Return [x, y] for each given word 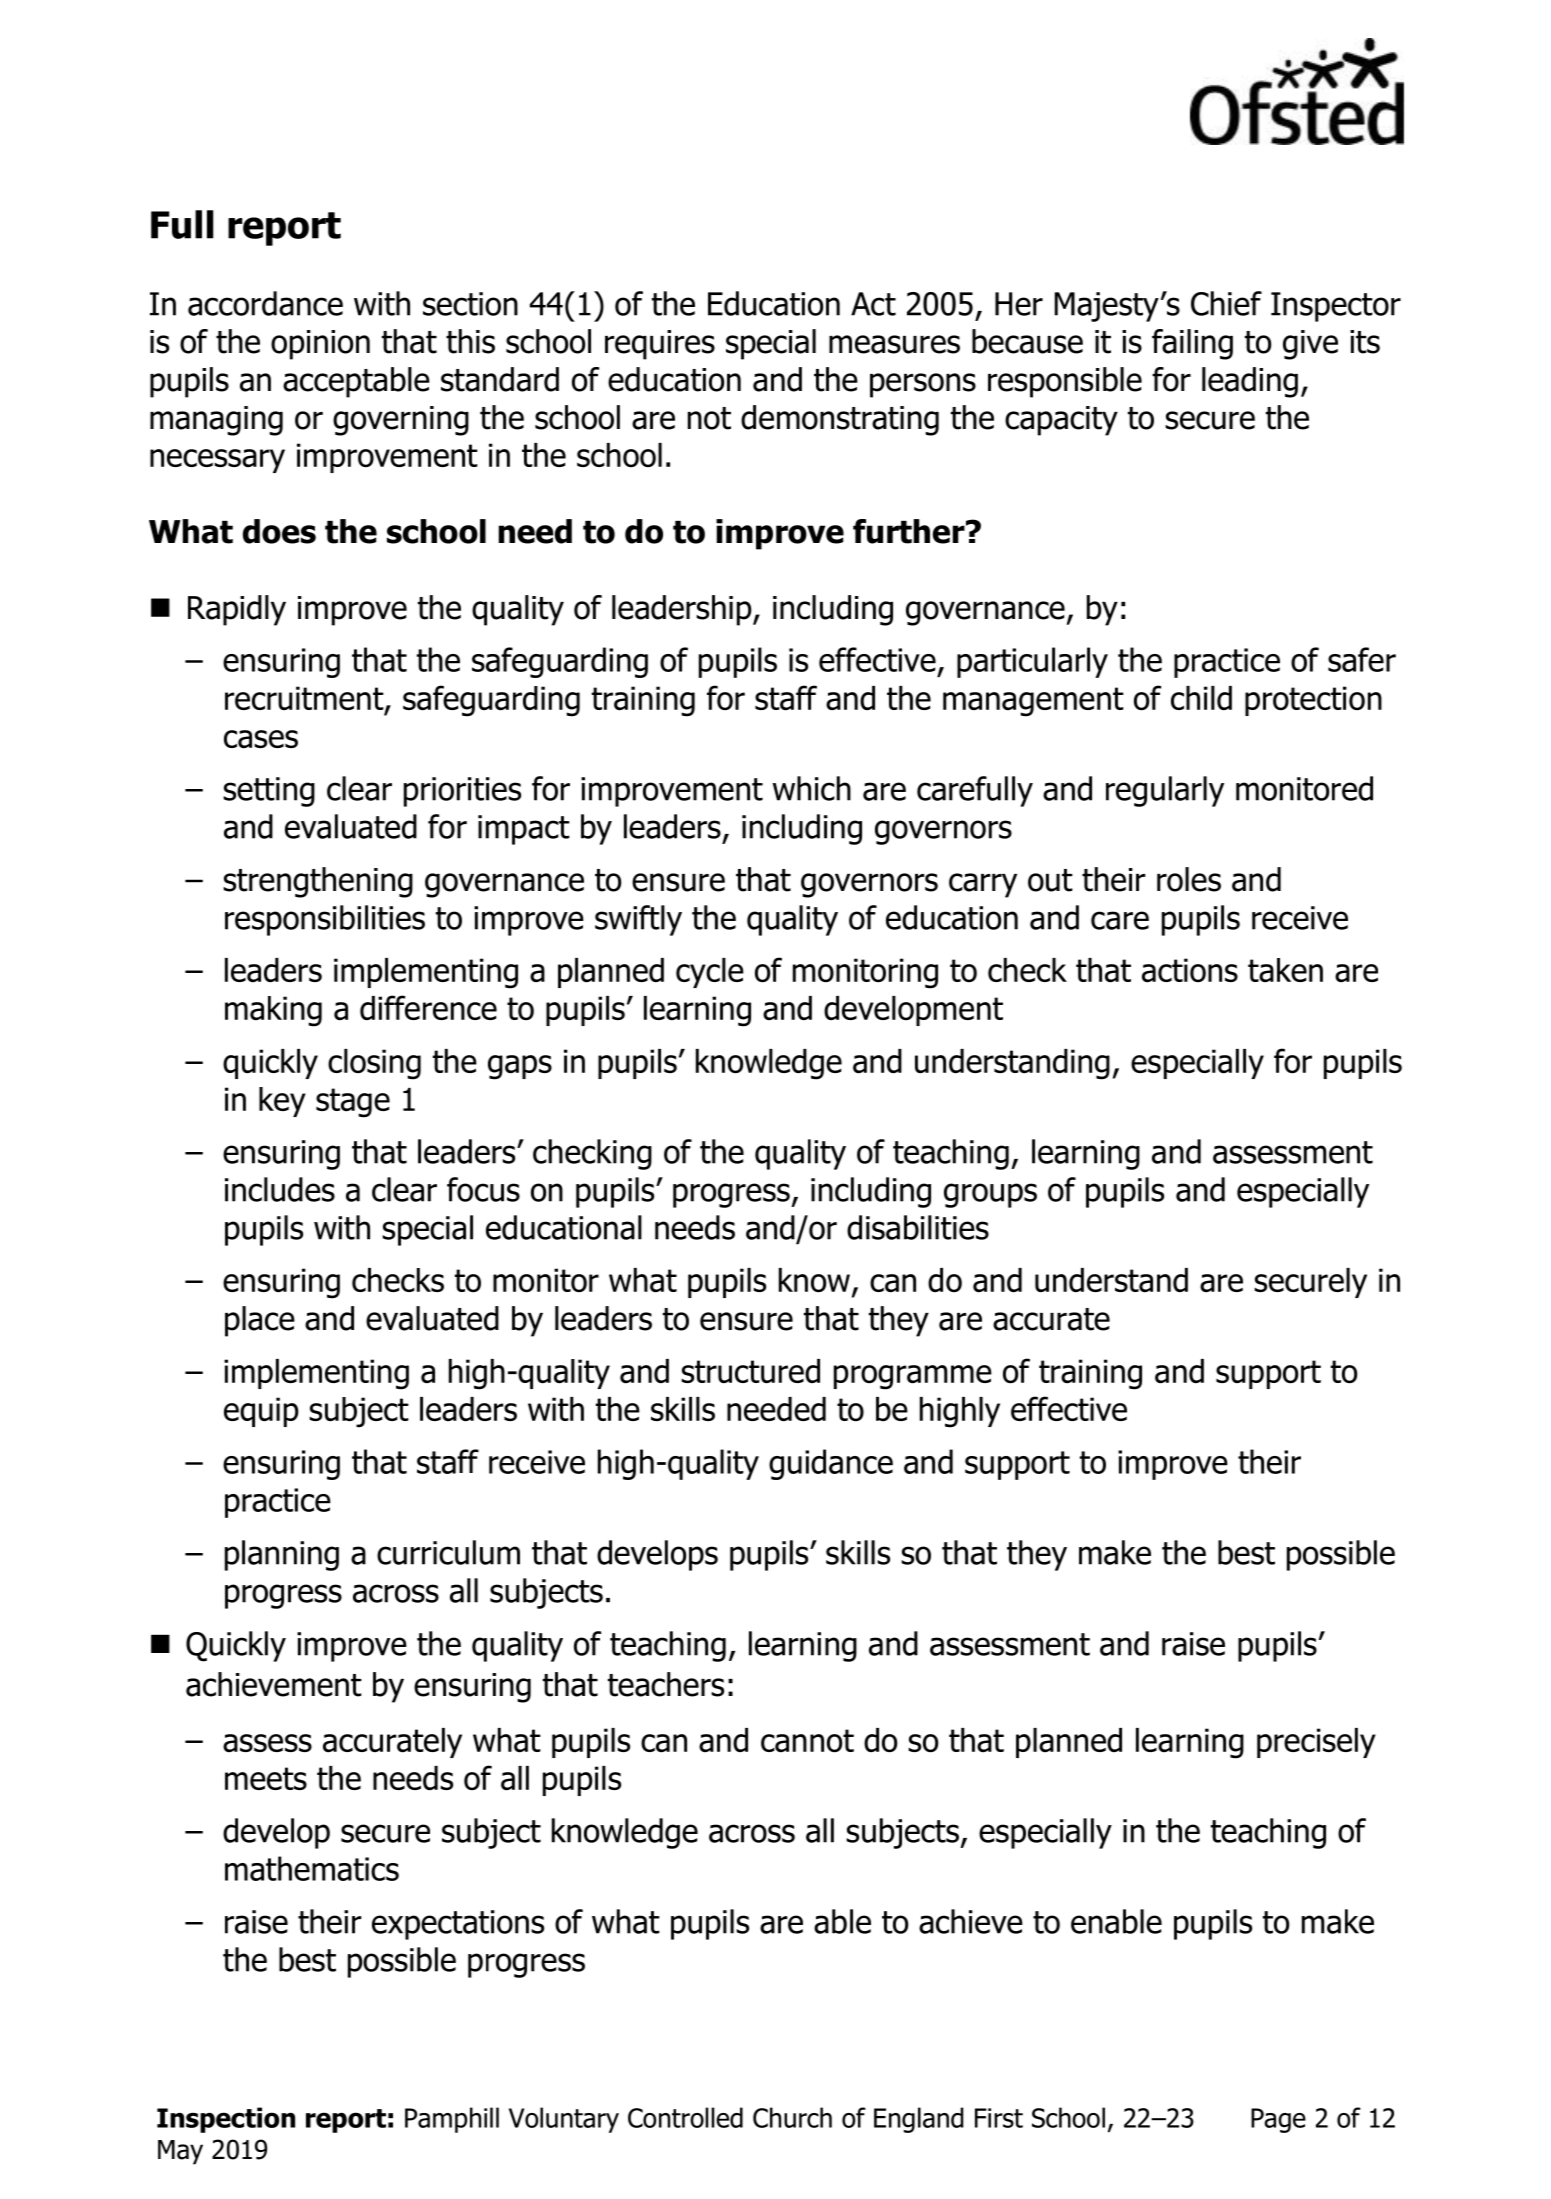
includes [280, 1189]
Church [792, 2117]
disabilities [918, 1227]
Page [1278, 2120]
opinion [320, 345]
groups [990, 1195]
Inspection [226, 2120]
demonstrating [840, 420]
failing [1192, 344]
